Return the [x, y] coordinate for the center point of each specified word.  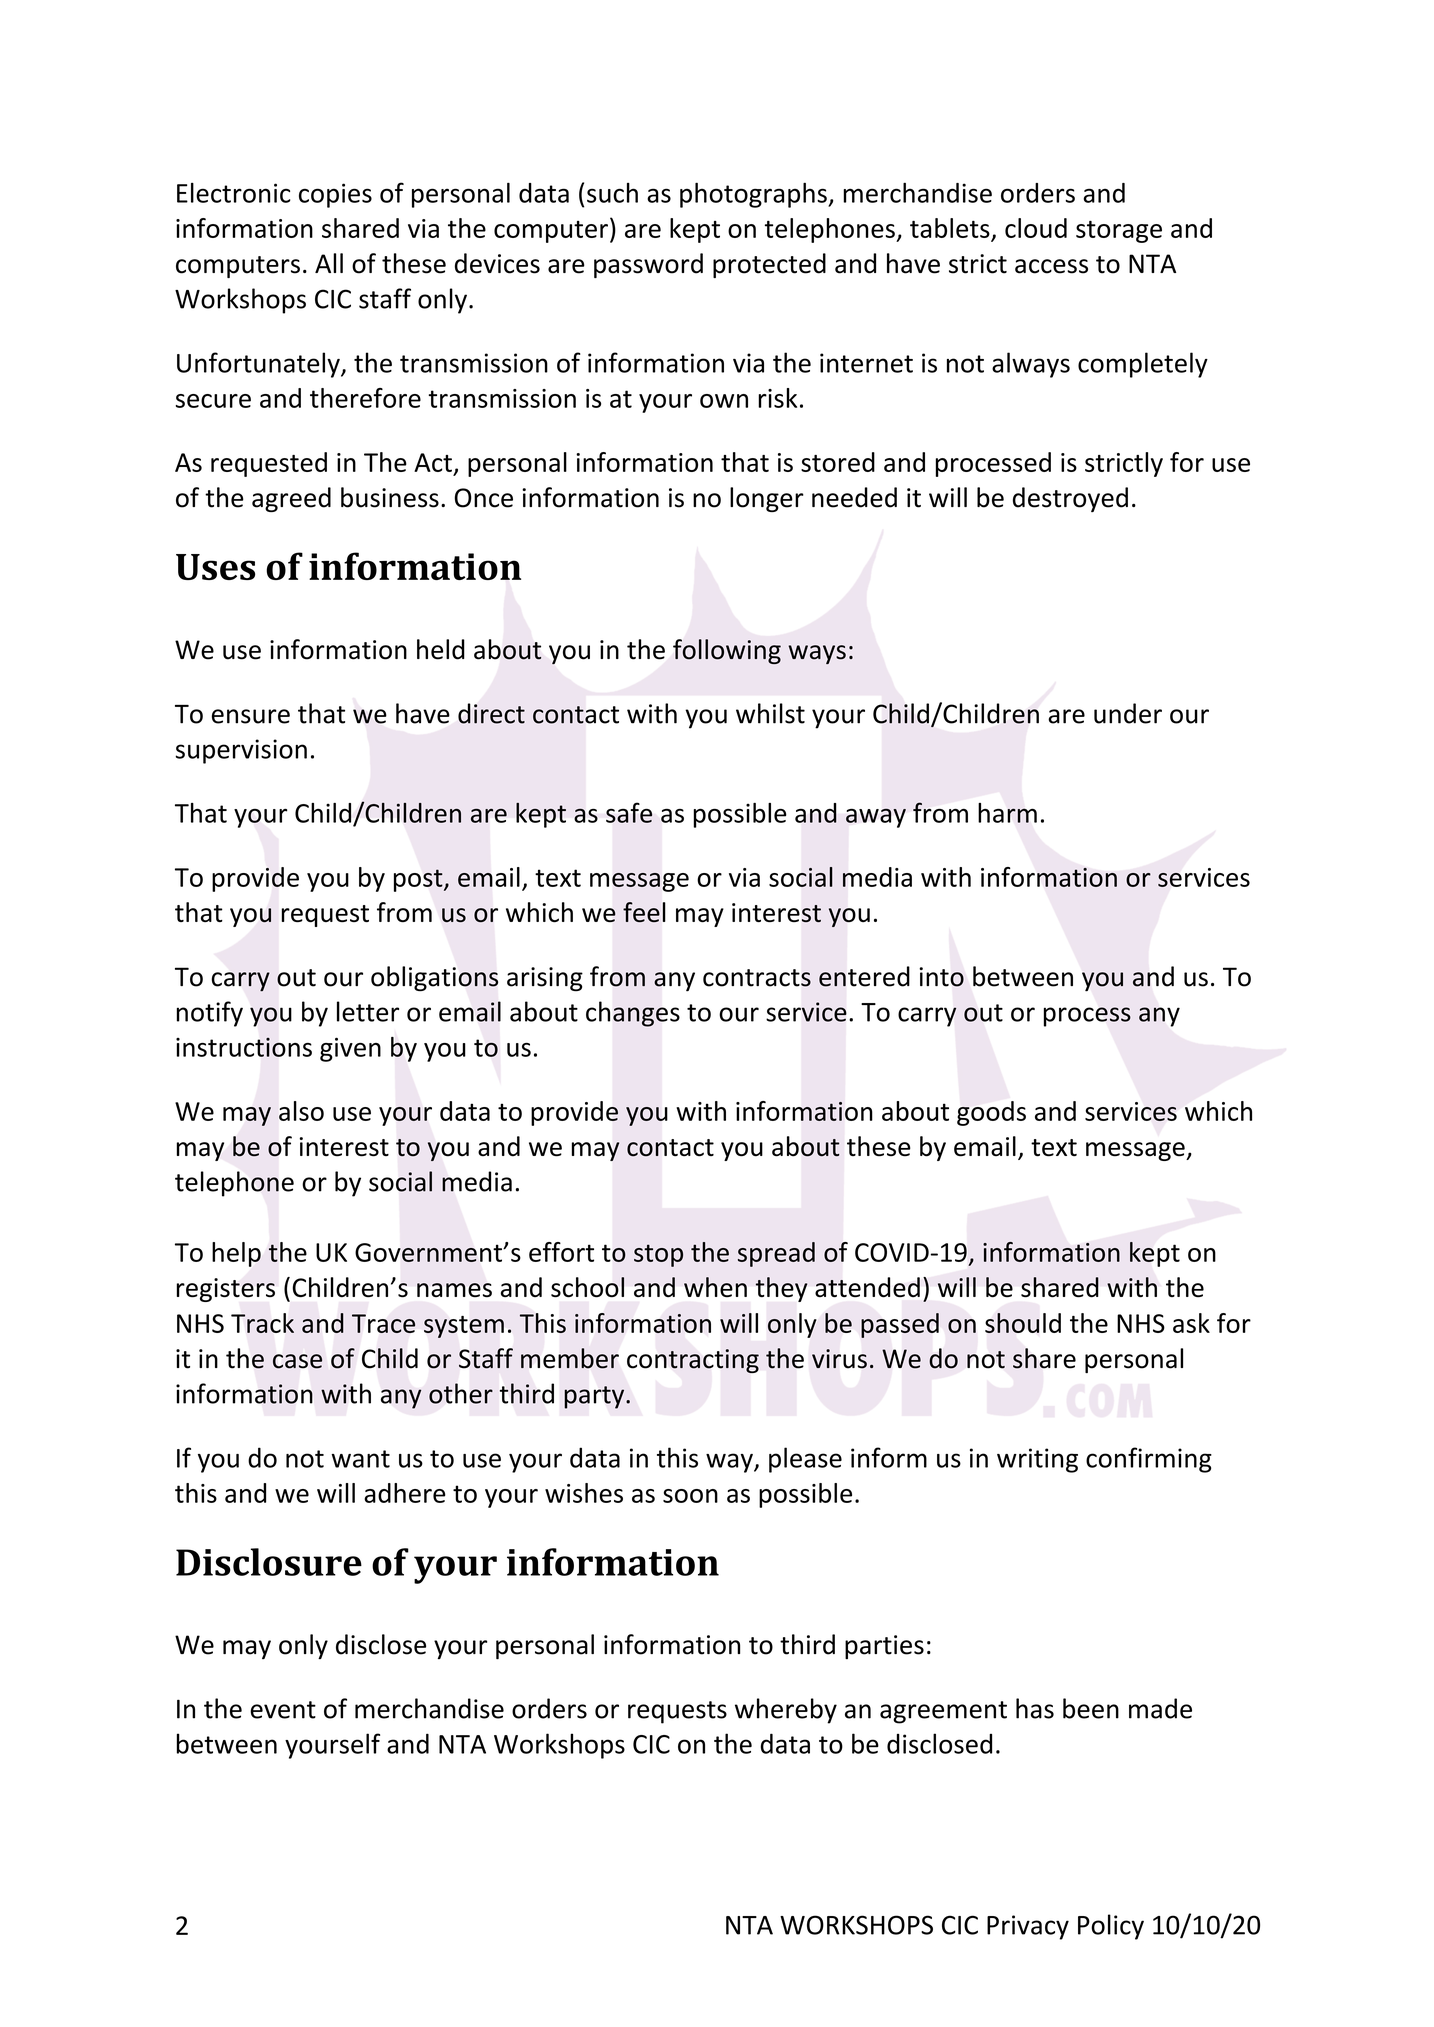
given [350, 1049]
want [360, 1459]
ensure [251, 716]
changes [633, 1014]
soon [690, 1496]
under [1128, 713]
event [283, 1710]
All [329, 263]
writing [1037, 1460]
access [1051, 266]
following [727, 651]
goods [991, 1113]
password [648, 265]
